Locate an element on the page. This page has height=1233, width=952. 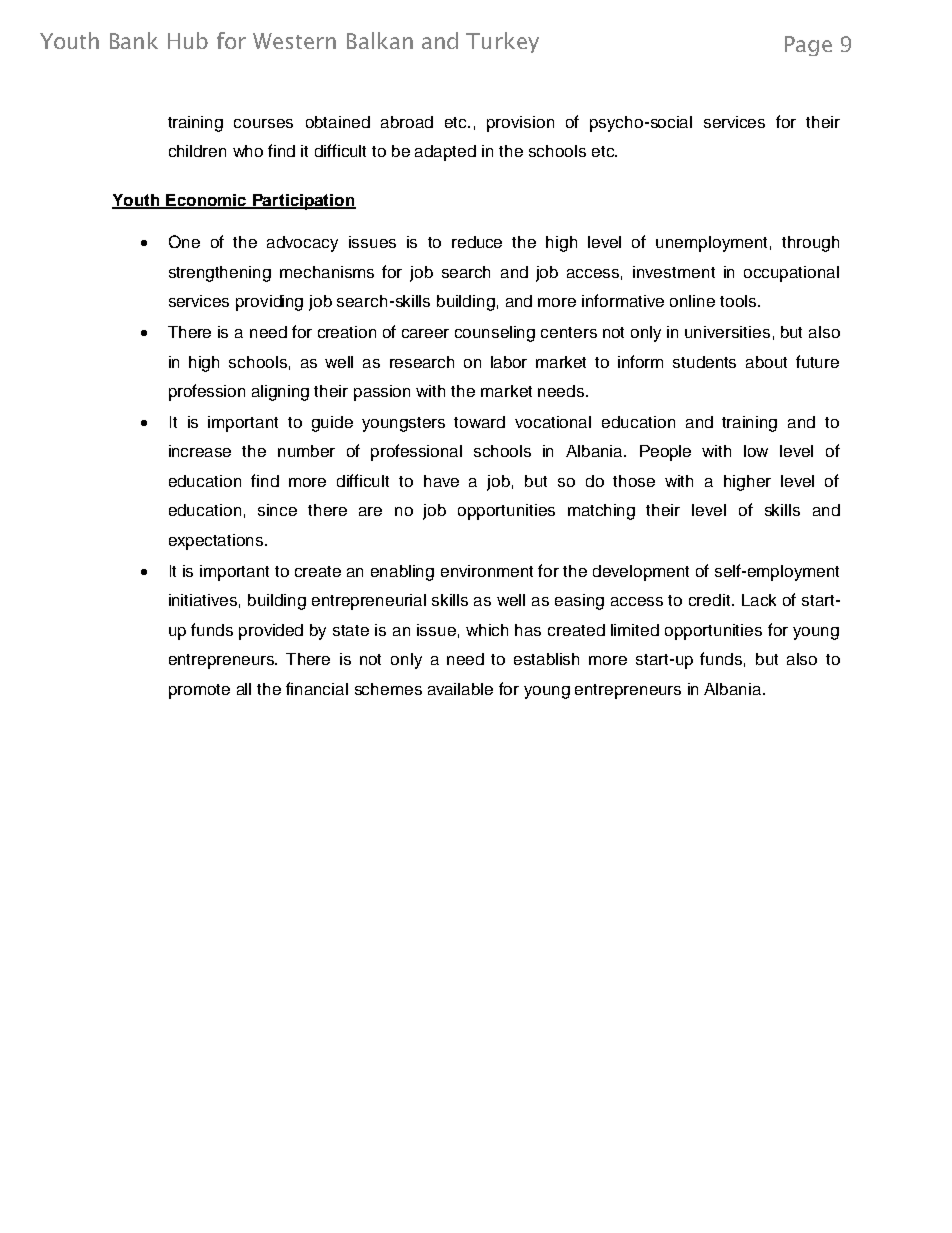
students is located at coordinates (704, 362).
